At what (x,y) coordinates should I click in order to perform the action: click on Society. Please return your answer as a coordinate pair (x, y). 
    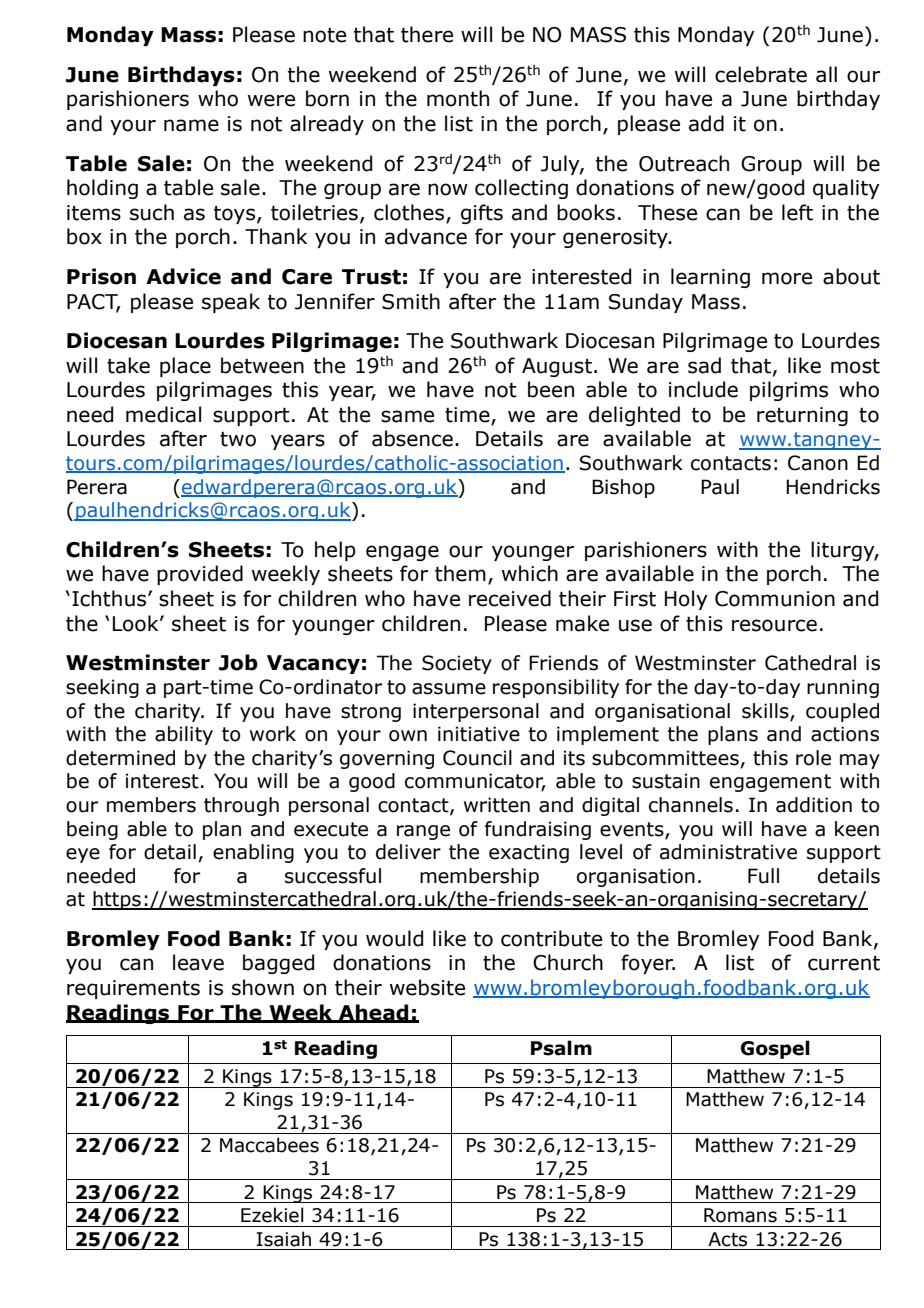
    Looking at the image, I should click on (457, 664).
